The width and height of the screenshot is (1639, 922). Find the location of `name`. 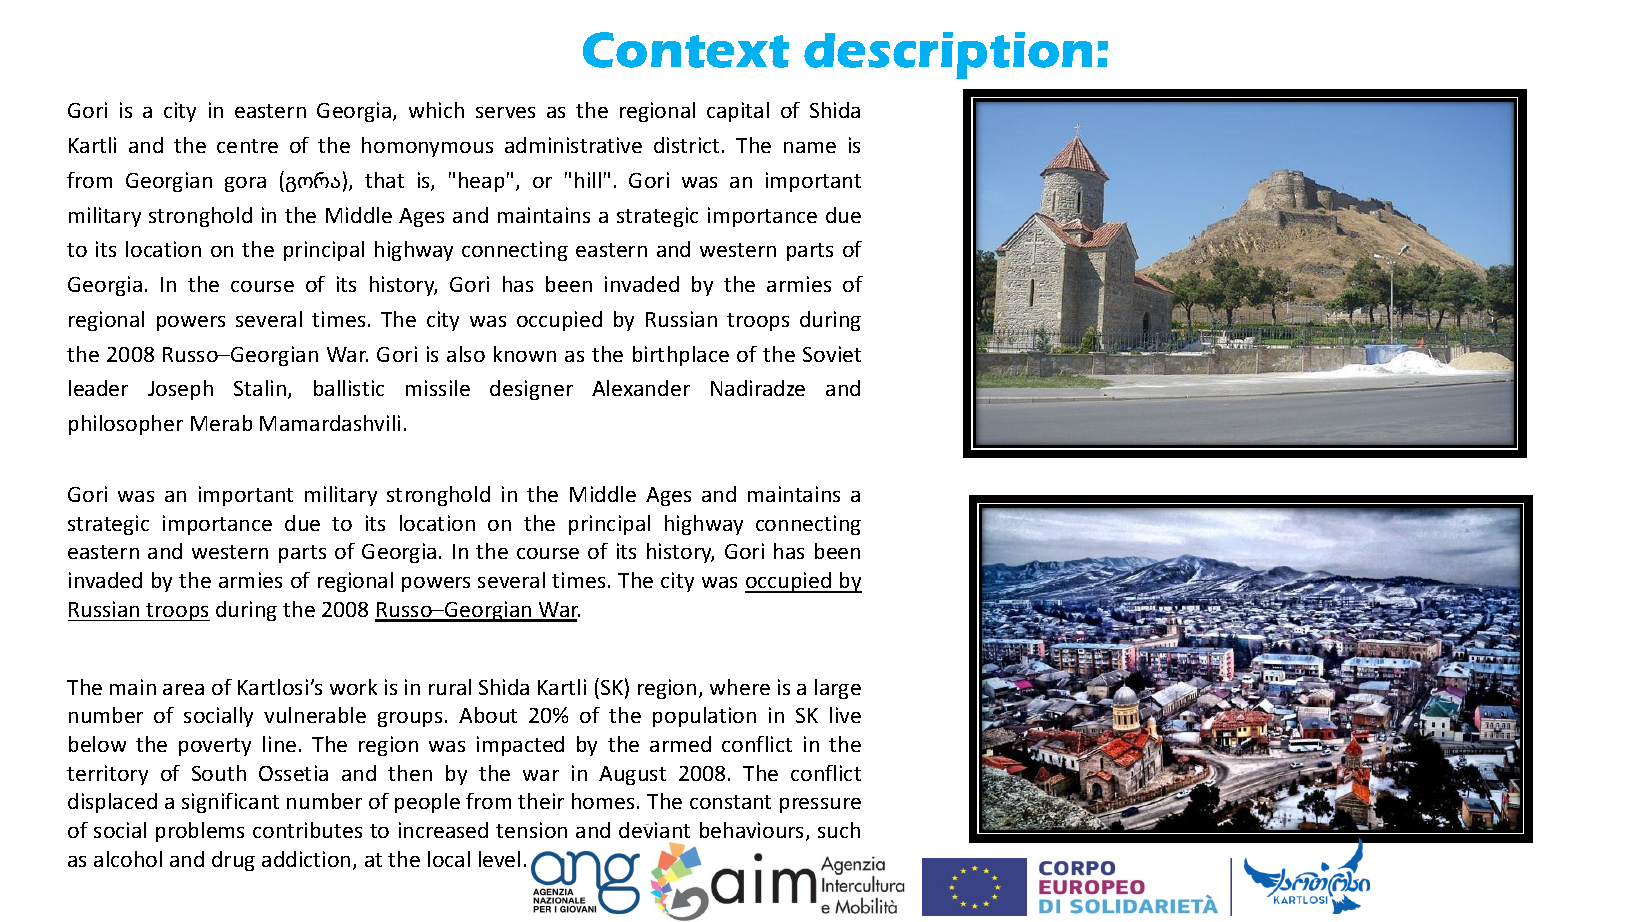

name is located at coordinates (810, 147).
